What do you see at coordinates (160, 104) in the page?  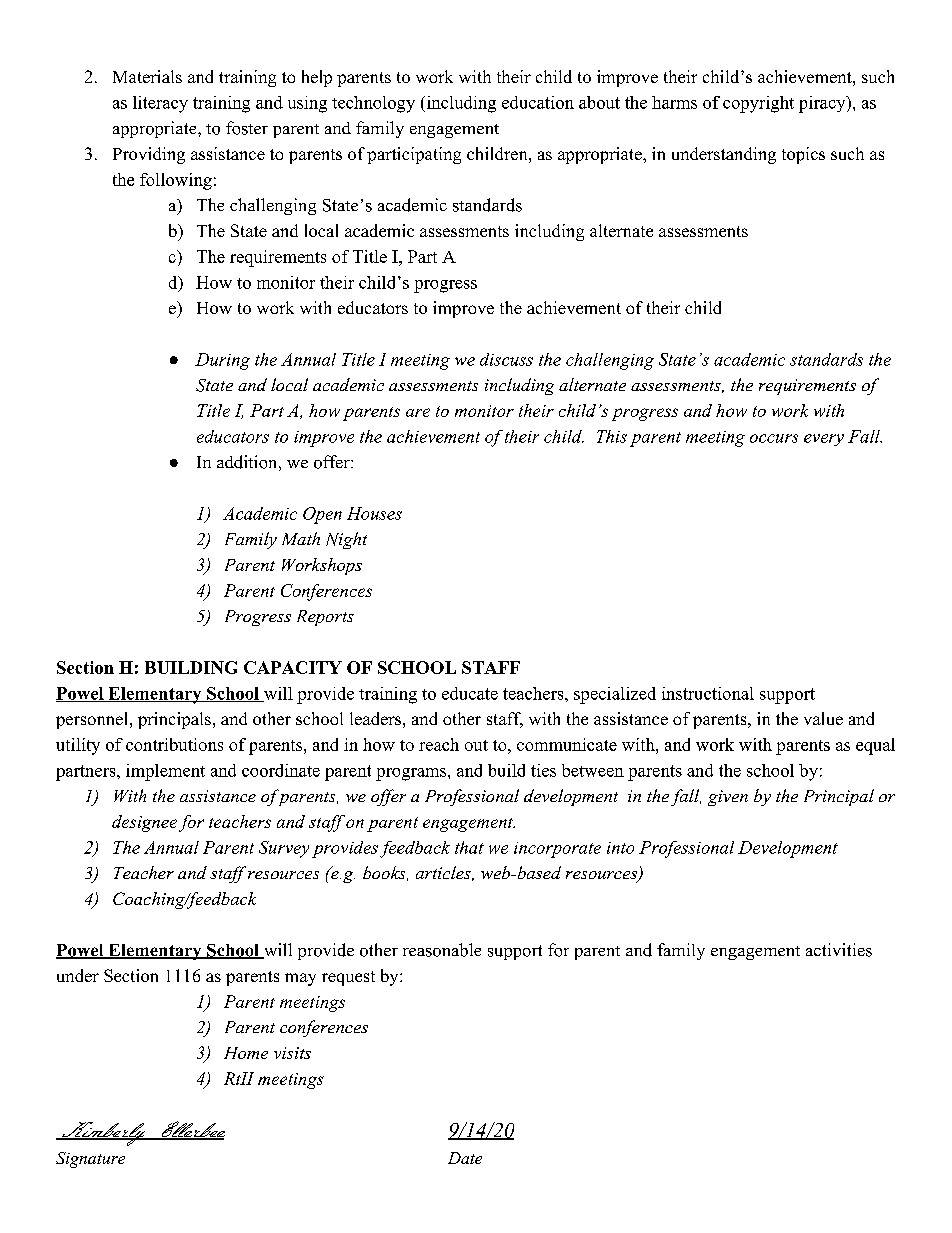 I see `literacy` at bounding box center [160, 104].
